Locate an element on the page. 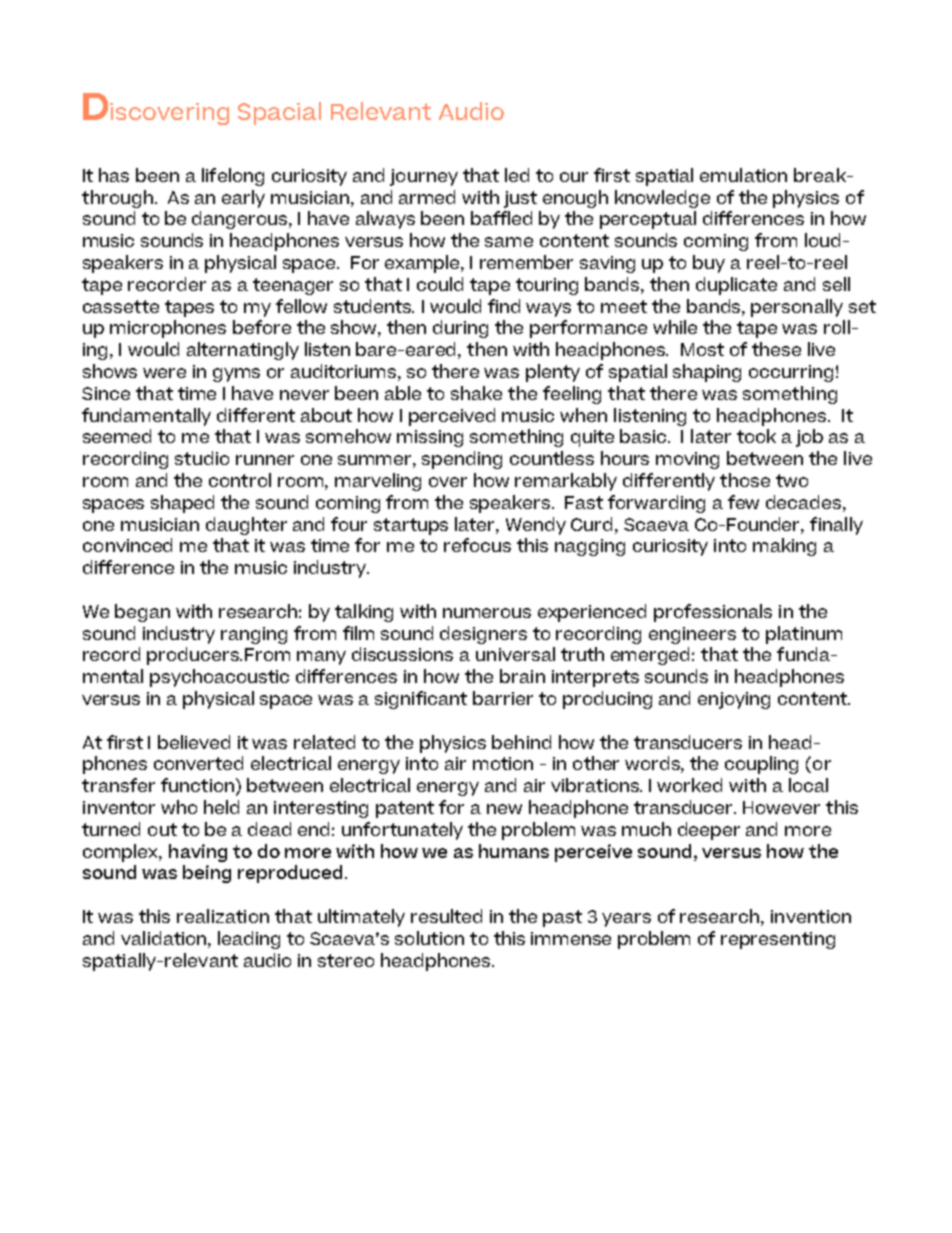  were is located at coordinates (164, 373).
